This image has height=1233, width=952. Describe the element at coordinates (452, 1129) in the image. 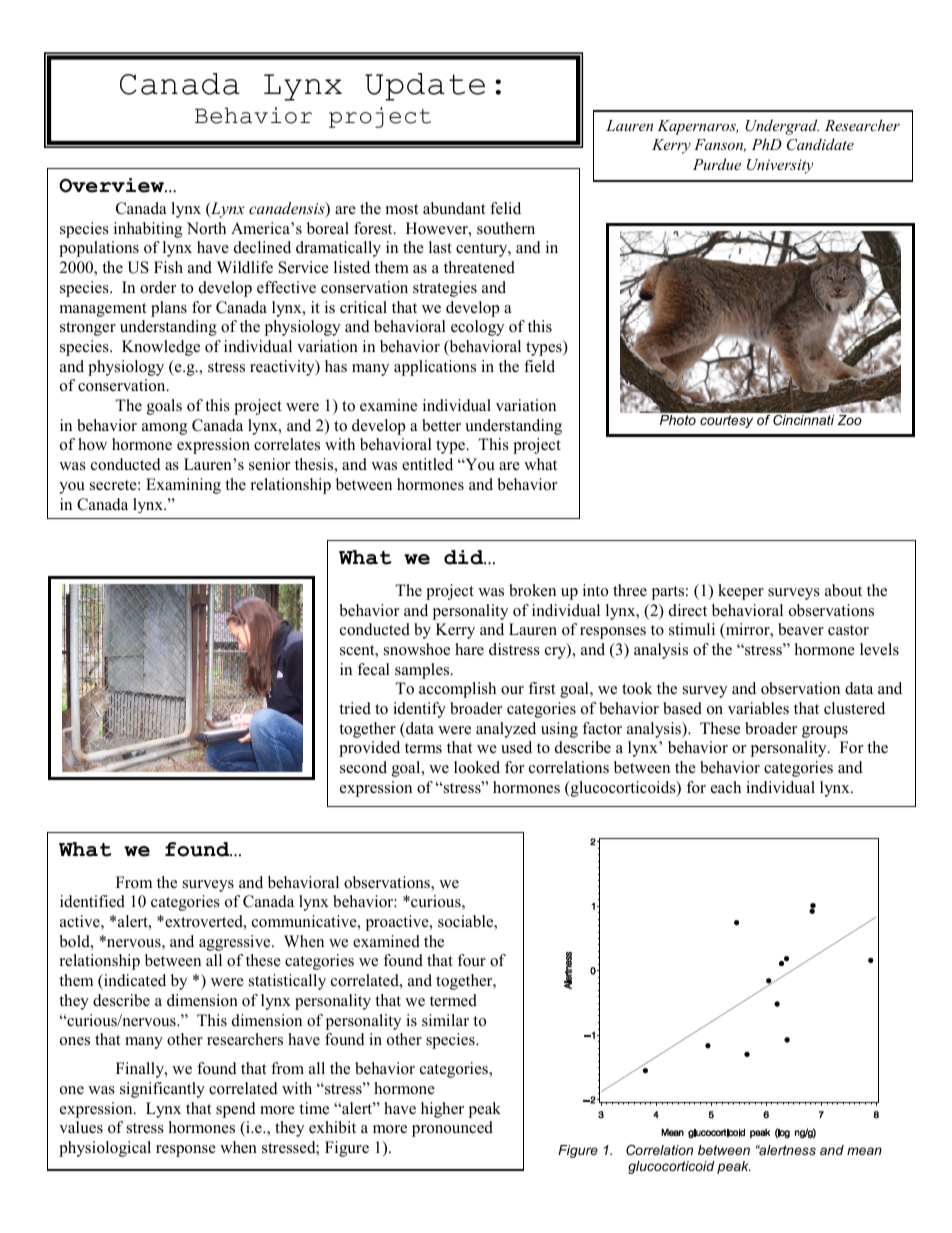

I see `pronounced` at that location.
